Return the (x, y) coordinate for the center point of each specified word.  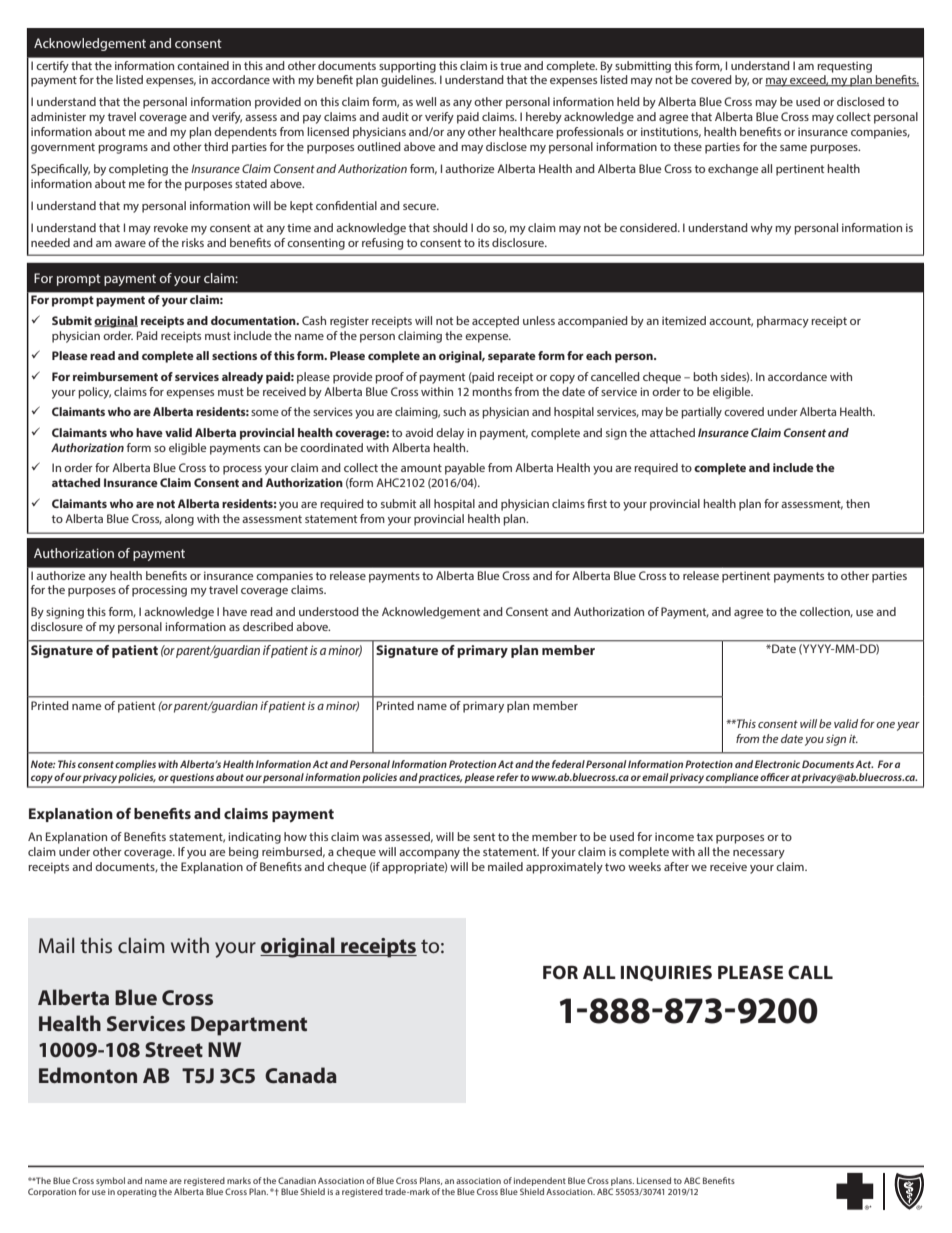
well (426, 101)
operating (137, 1193)
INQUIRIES (666, 973)
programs (123, 149)
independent (540, 1181)
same (793, 148)
